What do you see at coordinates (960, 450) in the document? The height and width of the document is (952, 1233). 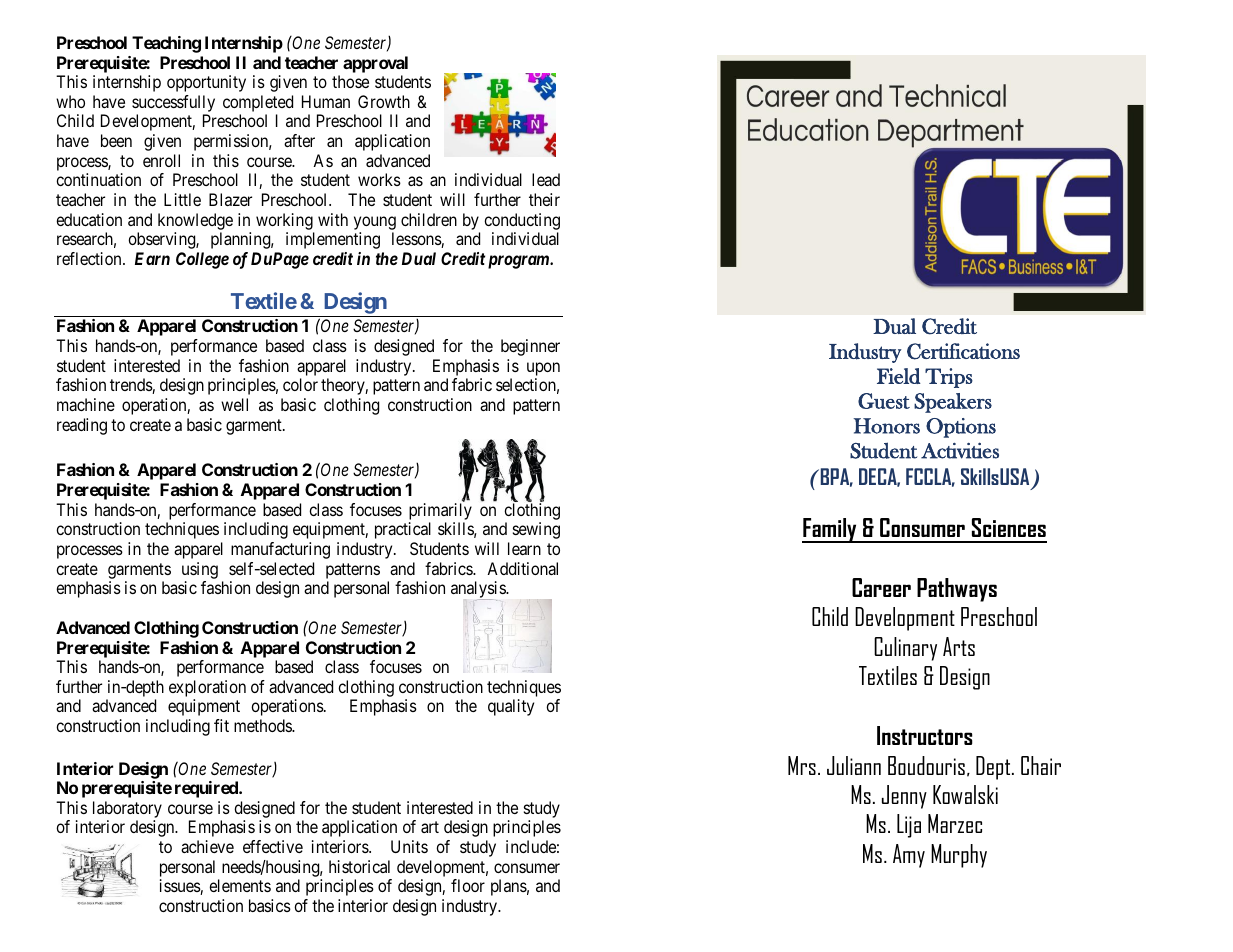 I see `Activities` at bounding box center [960, 450].
